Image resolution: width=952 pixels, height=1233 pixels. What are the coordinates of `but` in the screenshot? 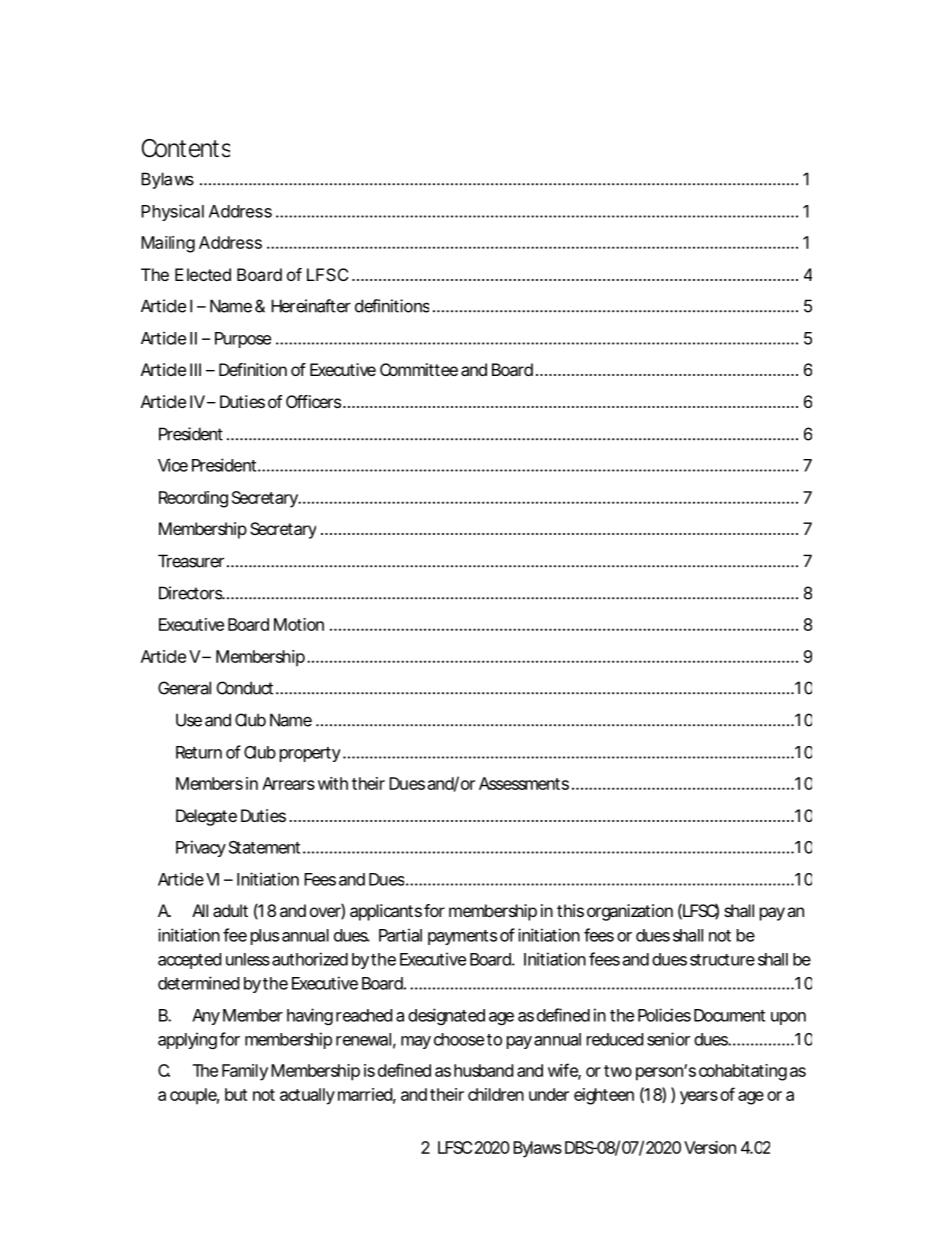 It's located at (236, 1094).
